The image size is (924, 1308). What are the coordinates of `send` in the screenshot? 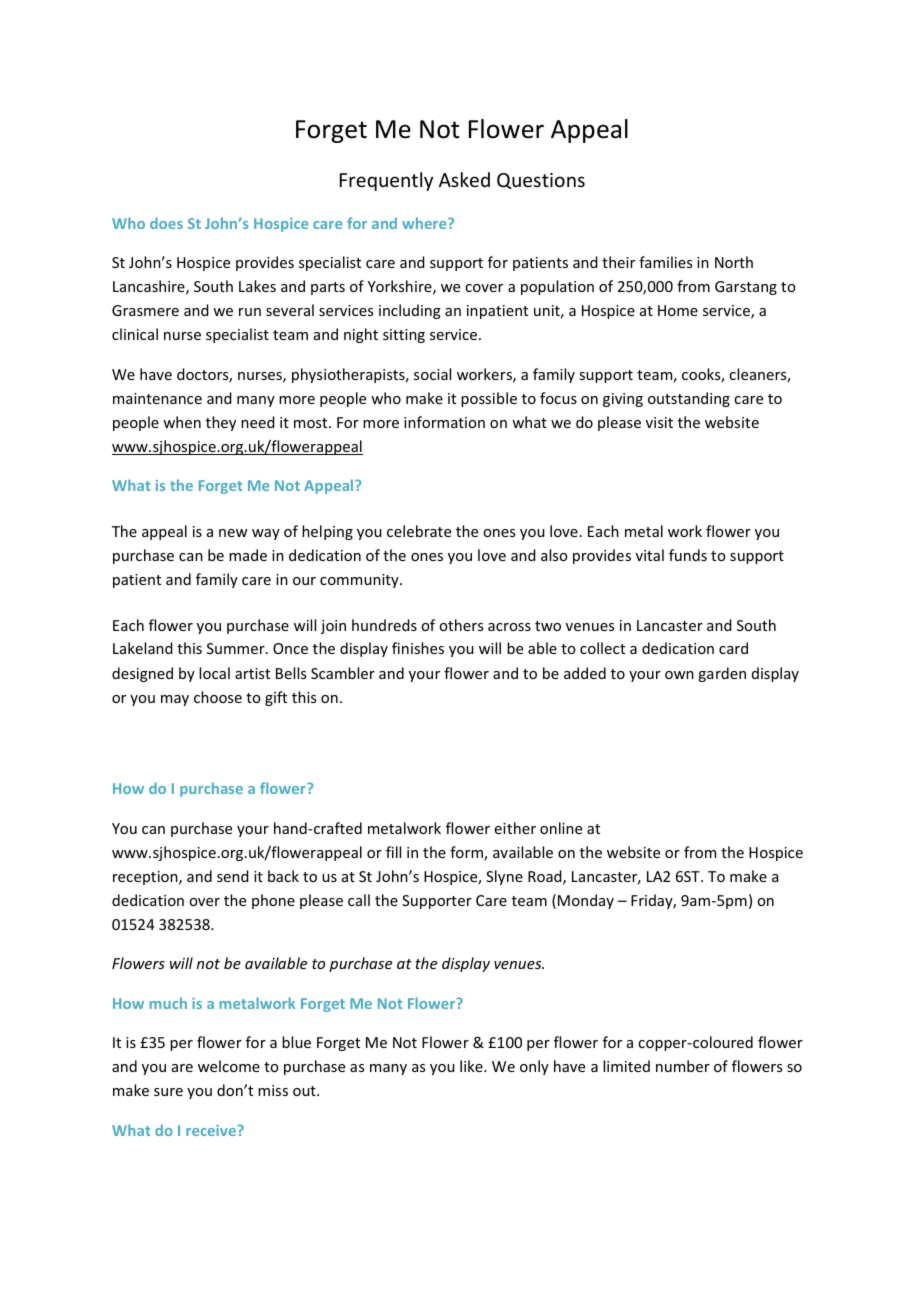 It's located at (233, 876).
